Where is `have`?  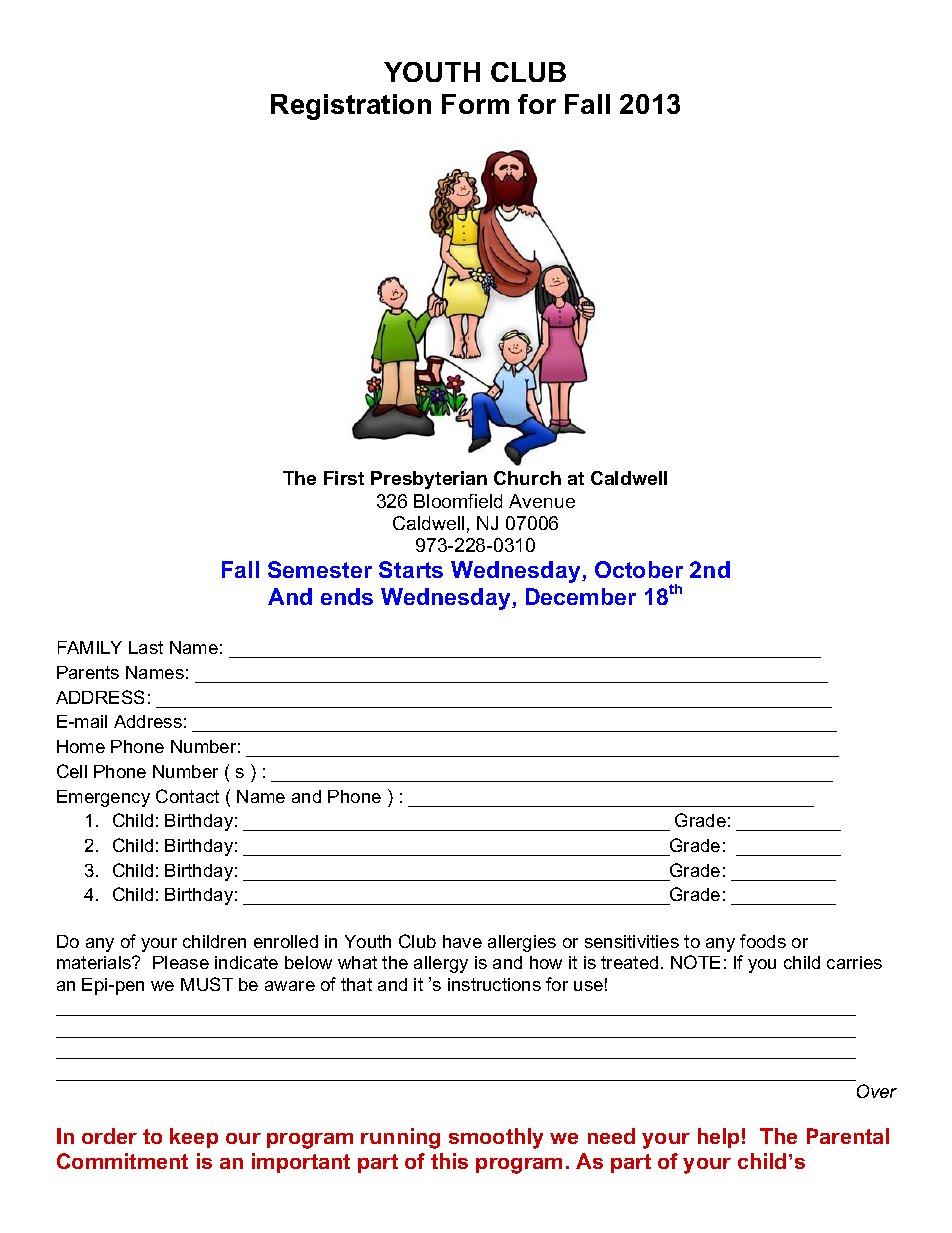 have is located at coordinates (462, 941).
